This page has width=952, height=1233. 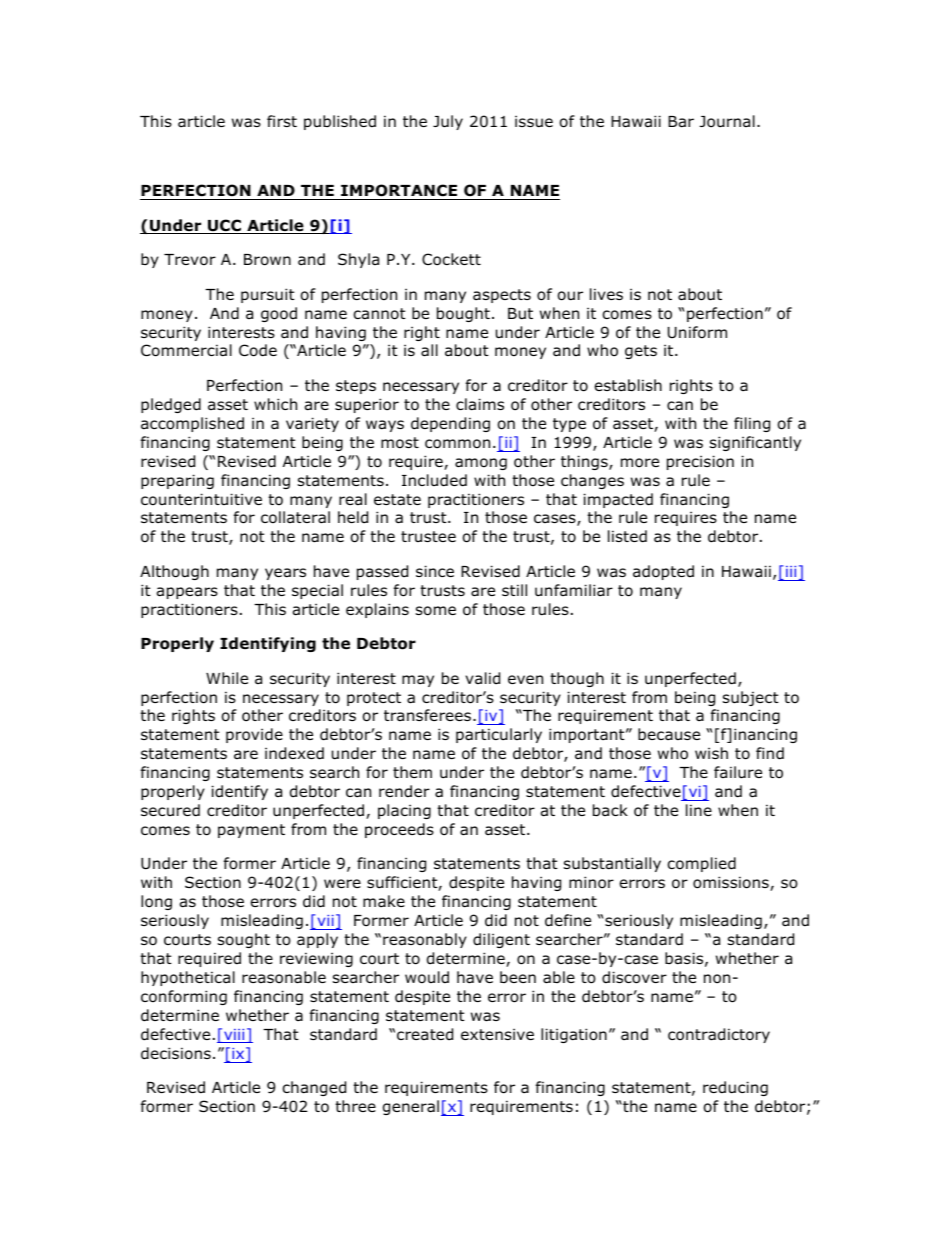 What do you see at coordinates (282, 121) in the page?
I see `first` at bounding box center [282, 121].
